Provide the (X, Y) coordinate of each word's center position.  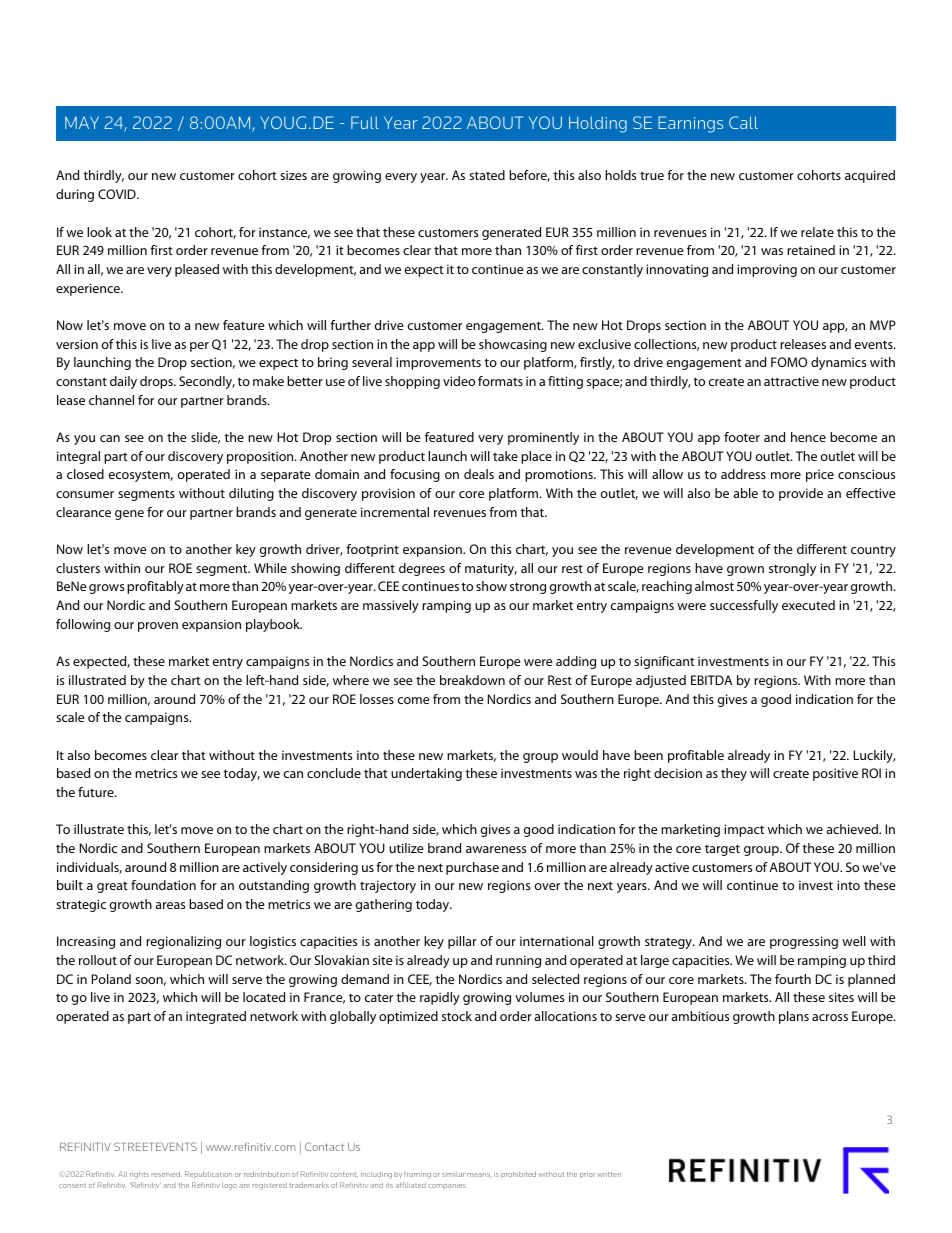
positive (835, 774)
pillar (462, 942)
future (97, 792)
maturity (491, 569)
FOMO (789, 362)
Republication (208, 1174)
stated (487, 175)
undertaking (426, 774)
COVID (118, 194)
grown (745, 571)
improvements (438, 363)
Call (743, 122)
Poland (111, 979)
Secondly (207, 382)
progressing (804, 942)
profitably (155, 587)
